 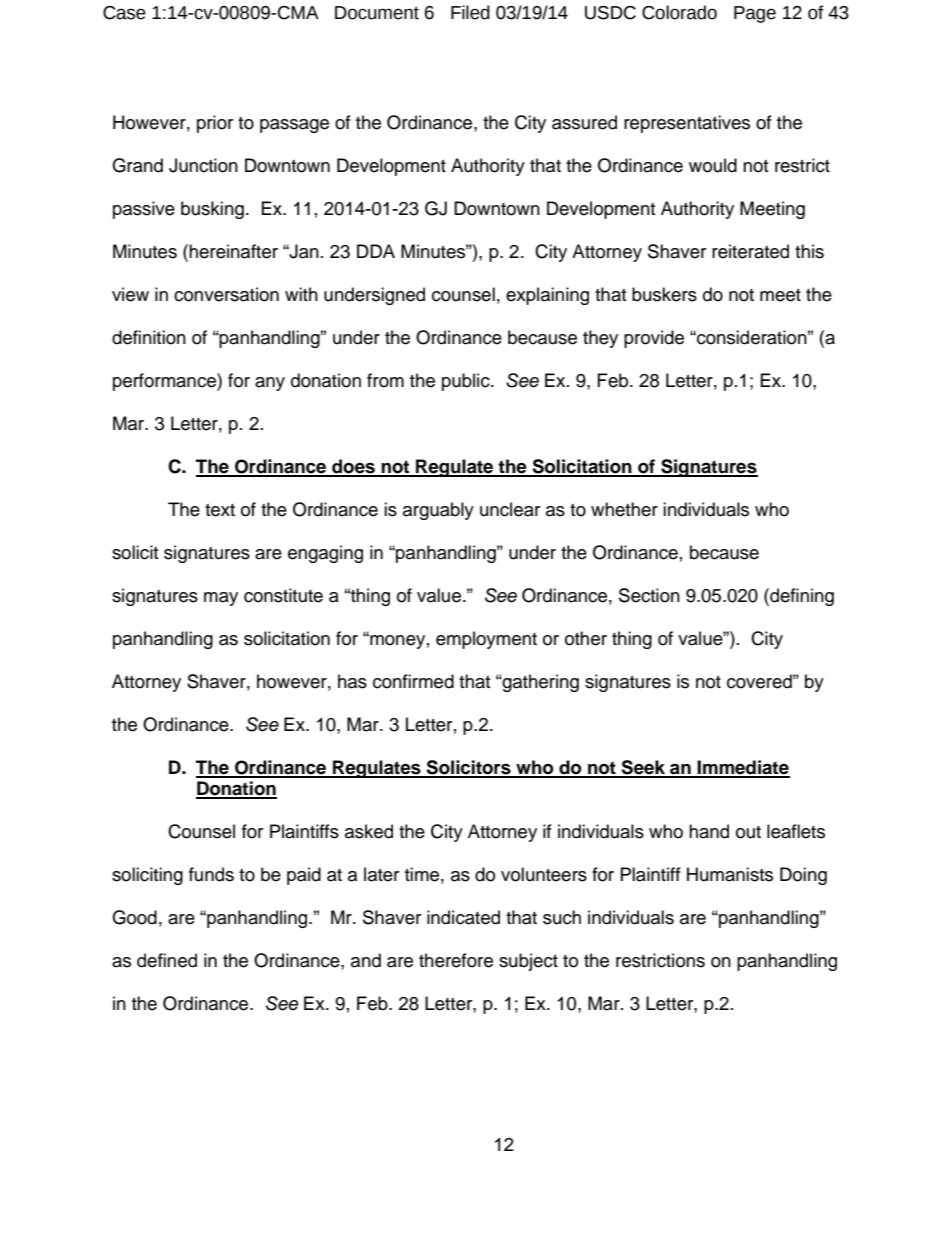 What do you see at coordinates (124, 13) in the image?
I see `Case` at bounding box center [124, 13].
